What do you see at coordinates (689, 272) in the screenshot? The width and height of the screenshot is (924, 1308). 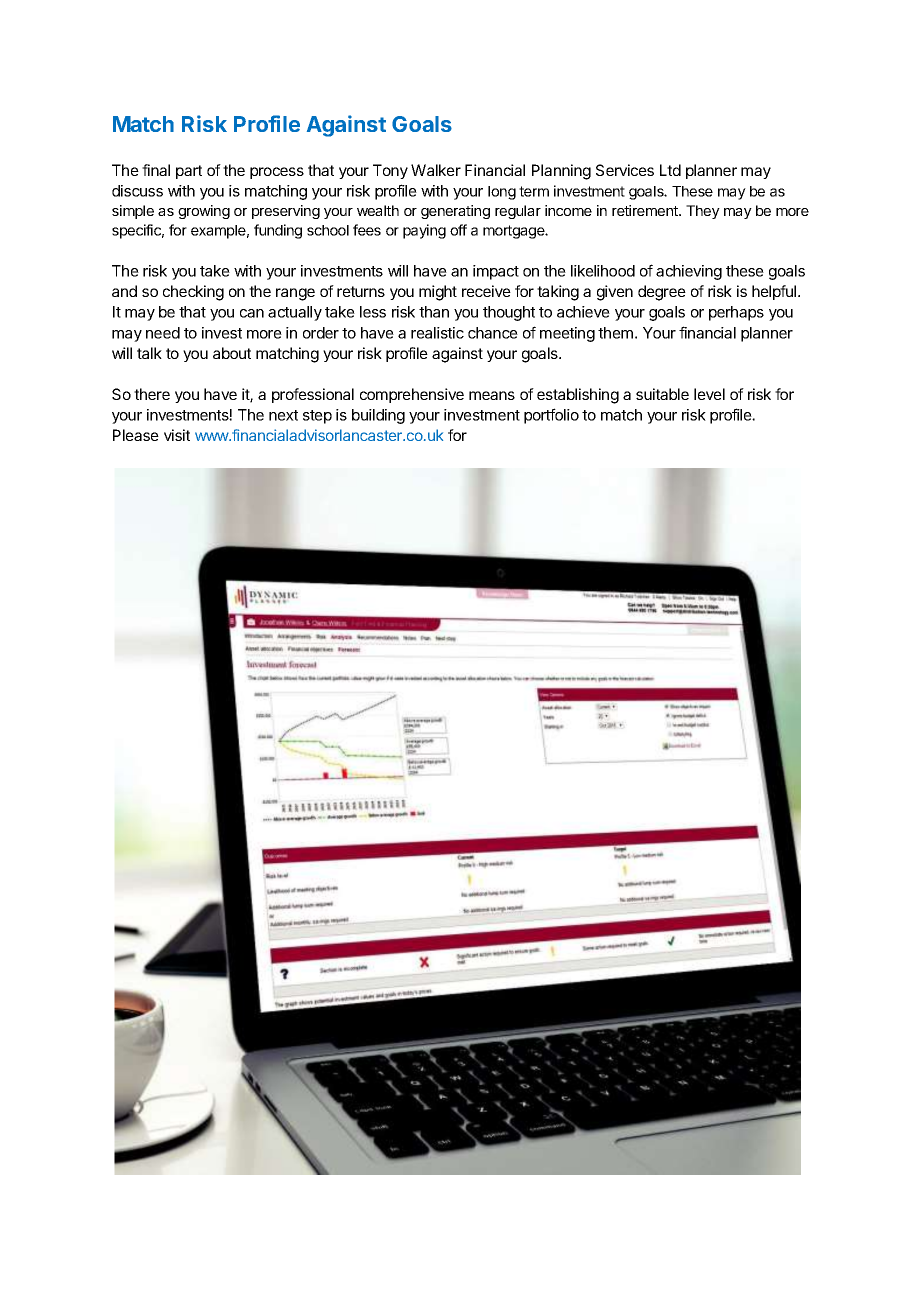 I see `achieving` at bounding box center [689, 272].
